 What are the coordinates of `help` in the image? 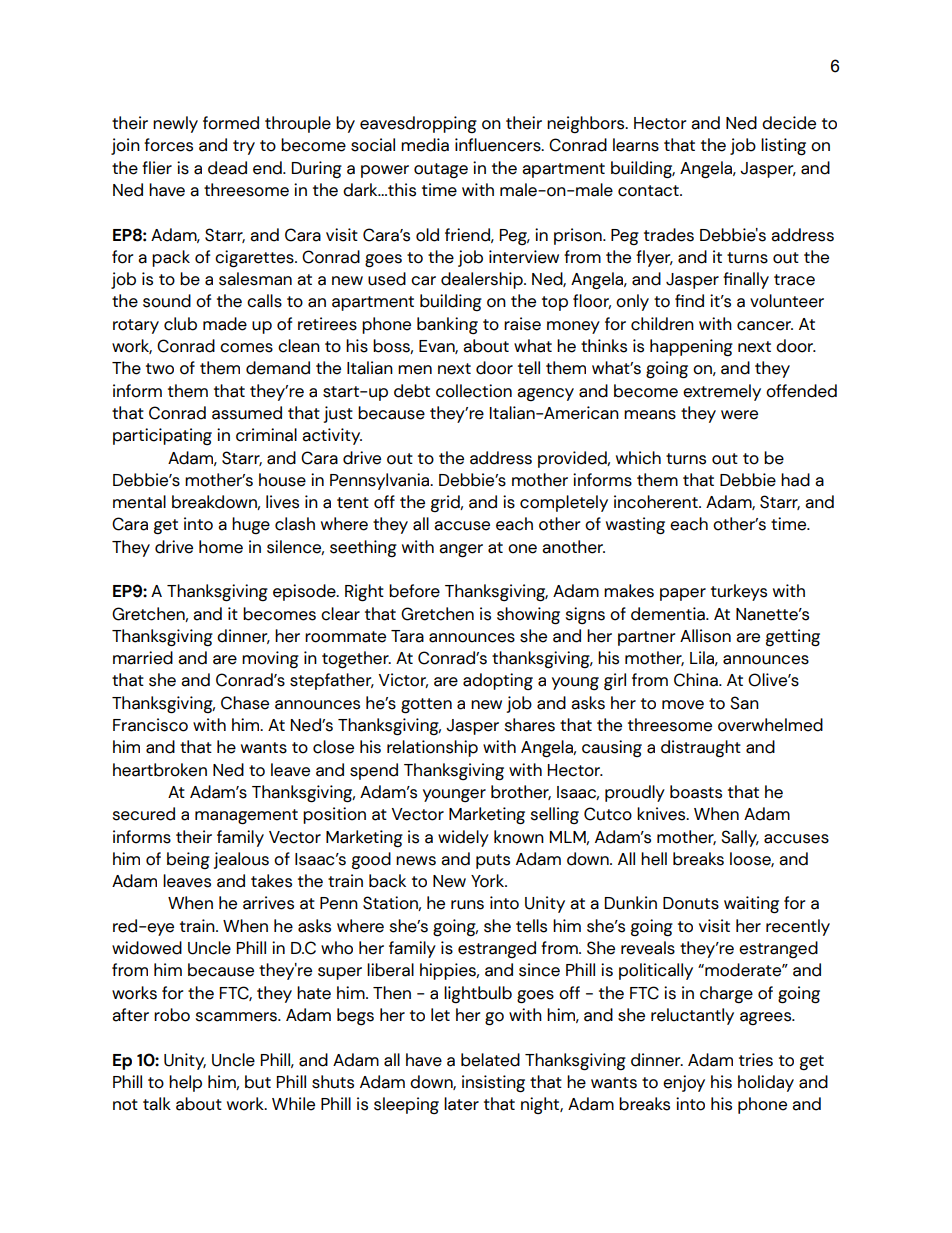 It's located at (185, 1083).
